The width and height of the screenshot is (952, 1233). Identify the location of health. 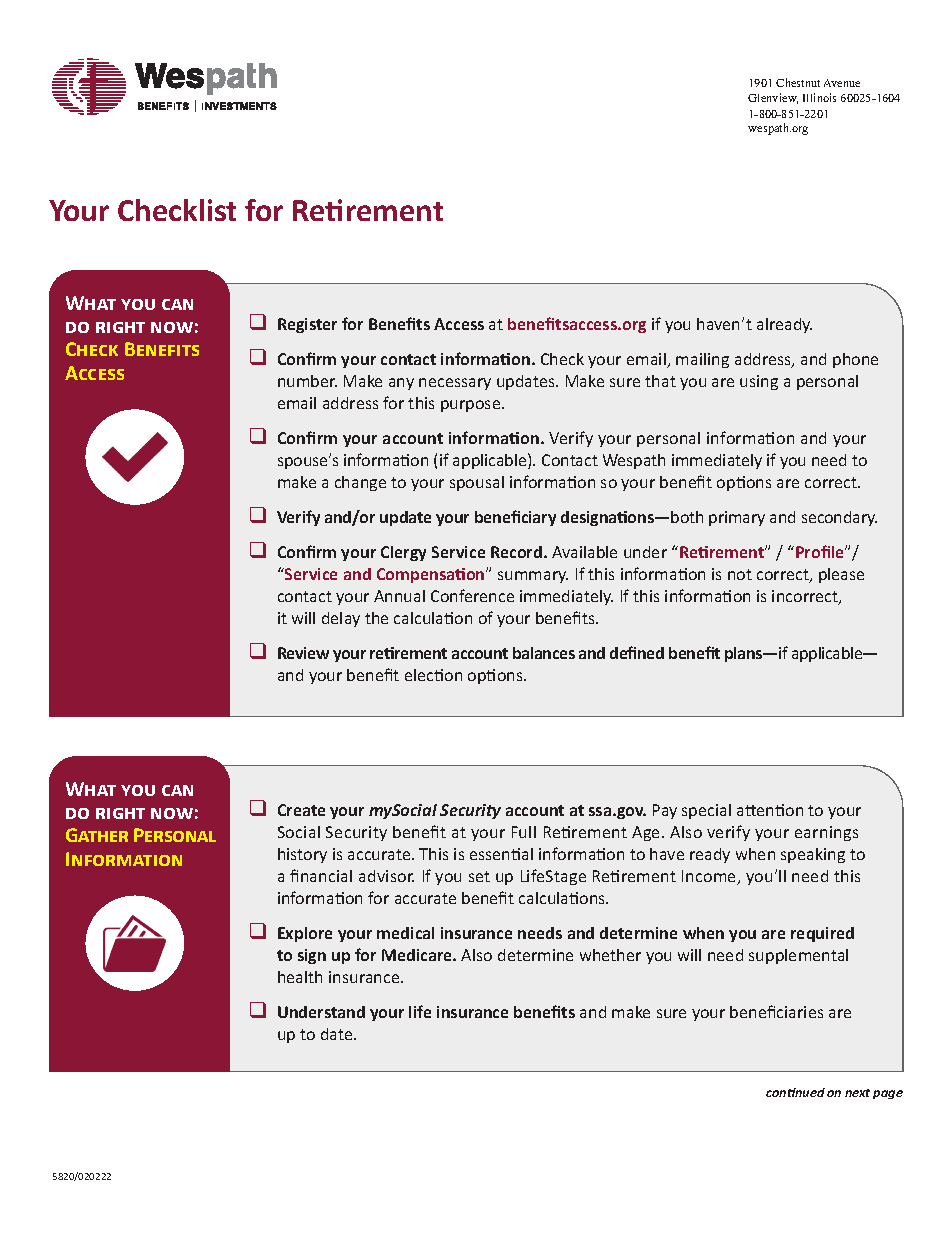
(300, 977).
